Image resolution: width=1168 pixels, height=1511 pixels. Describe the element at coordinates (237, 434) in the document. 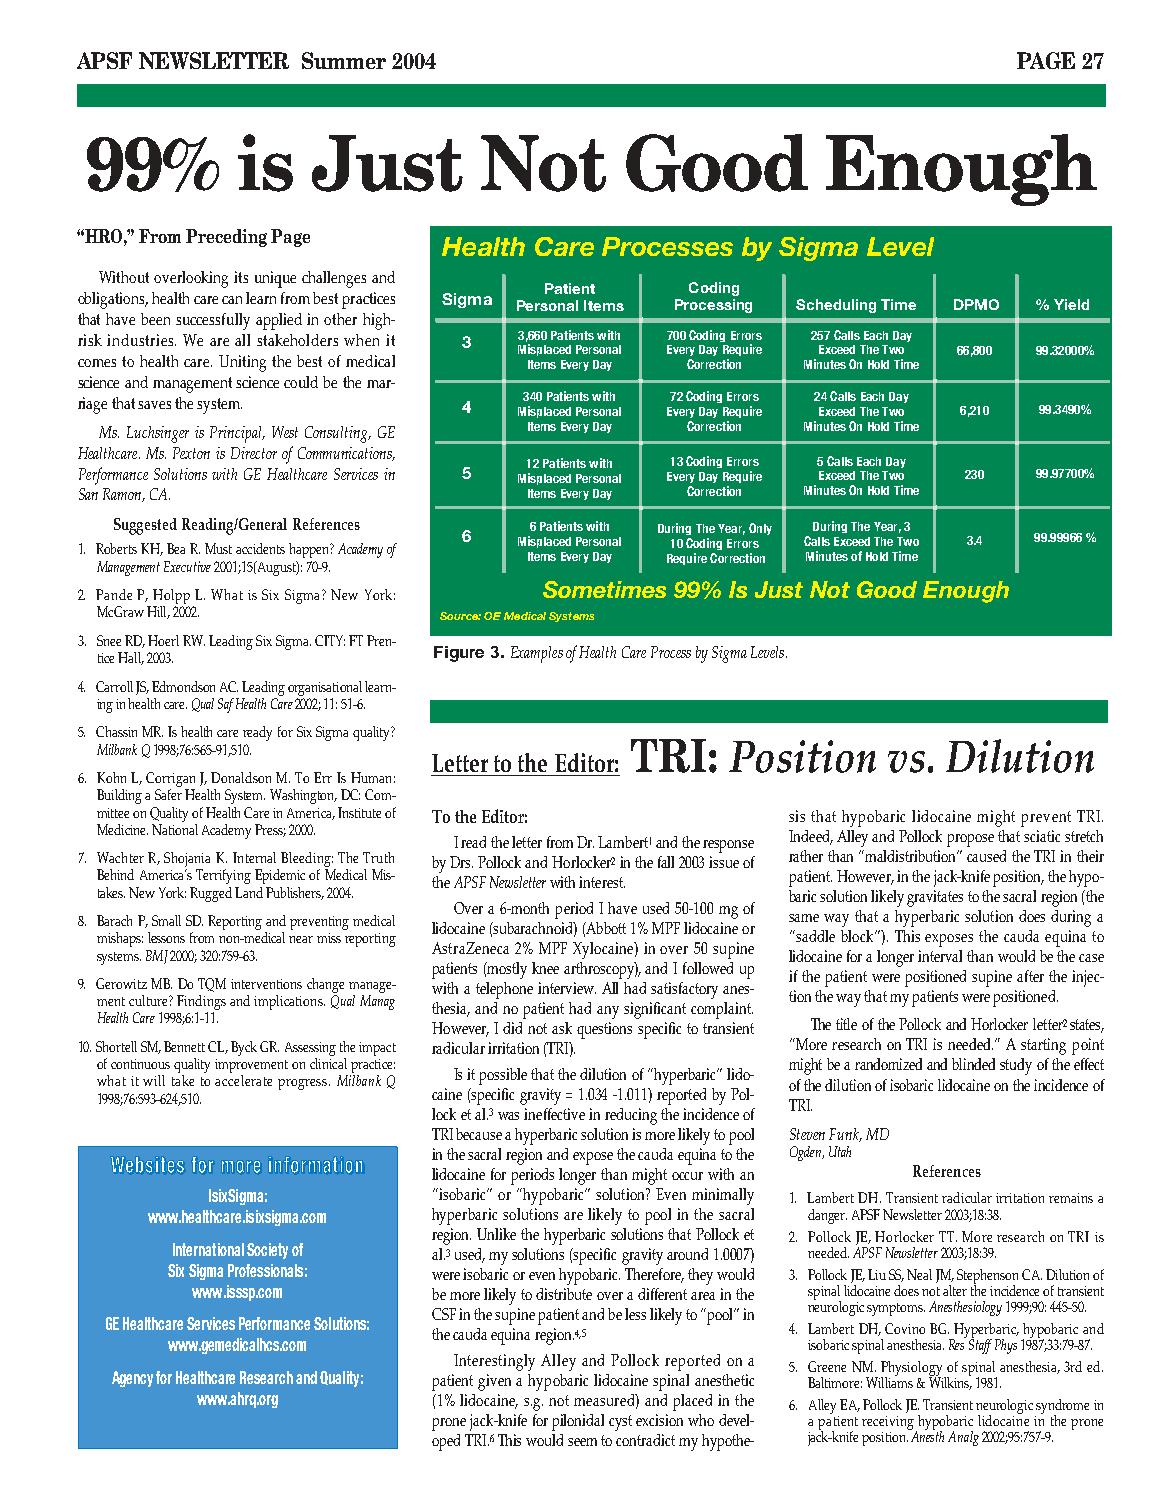

I see `Principal` at that location.
